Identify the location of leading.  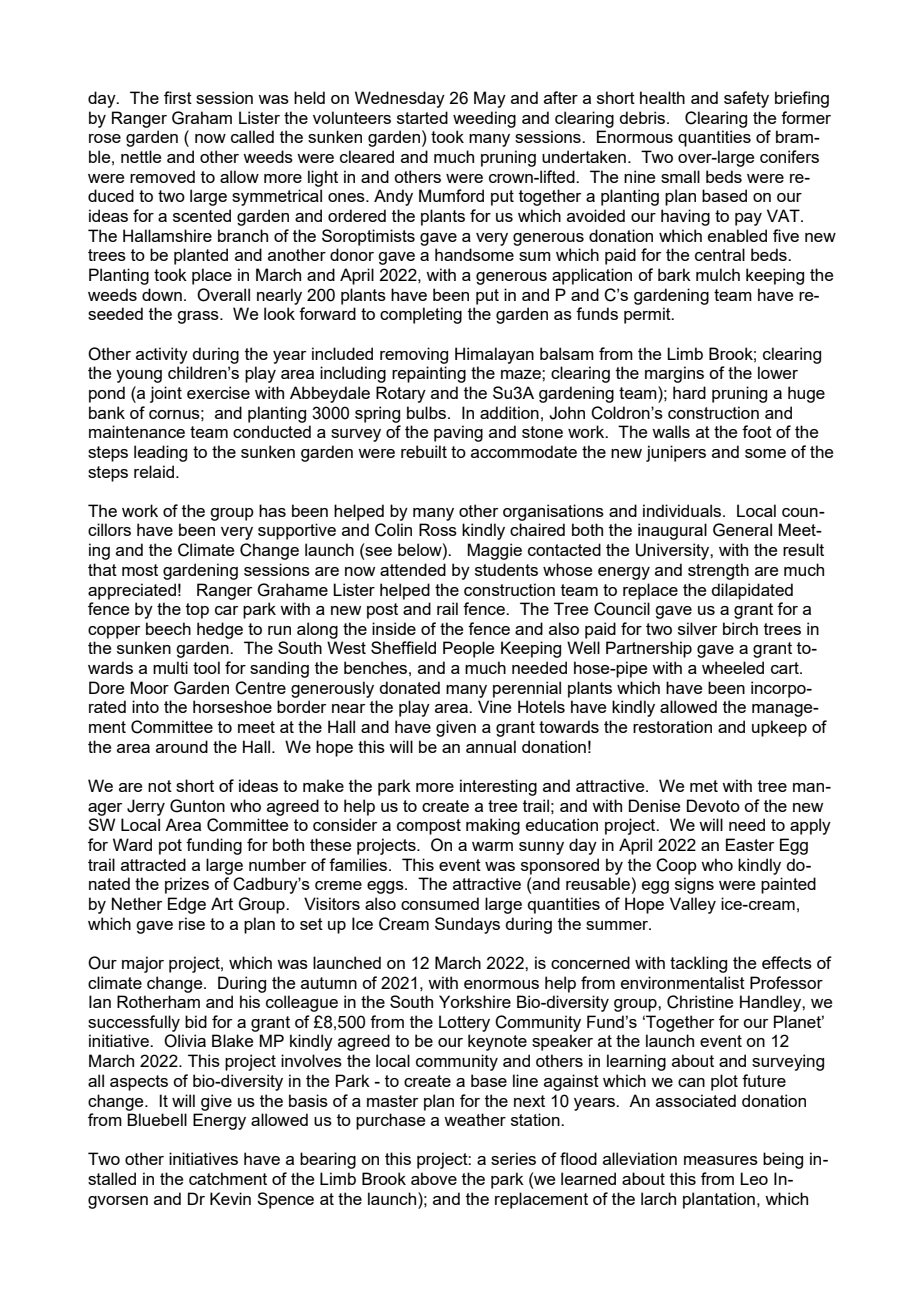
(160, 453).
